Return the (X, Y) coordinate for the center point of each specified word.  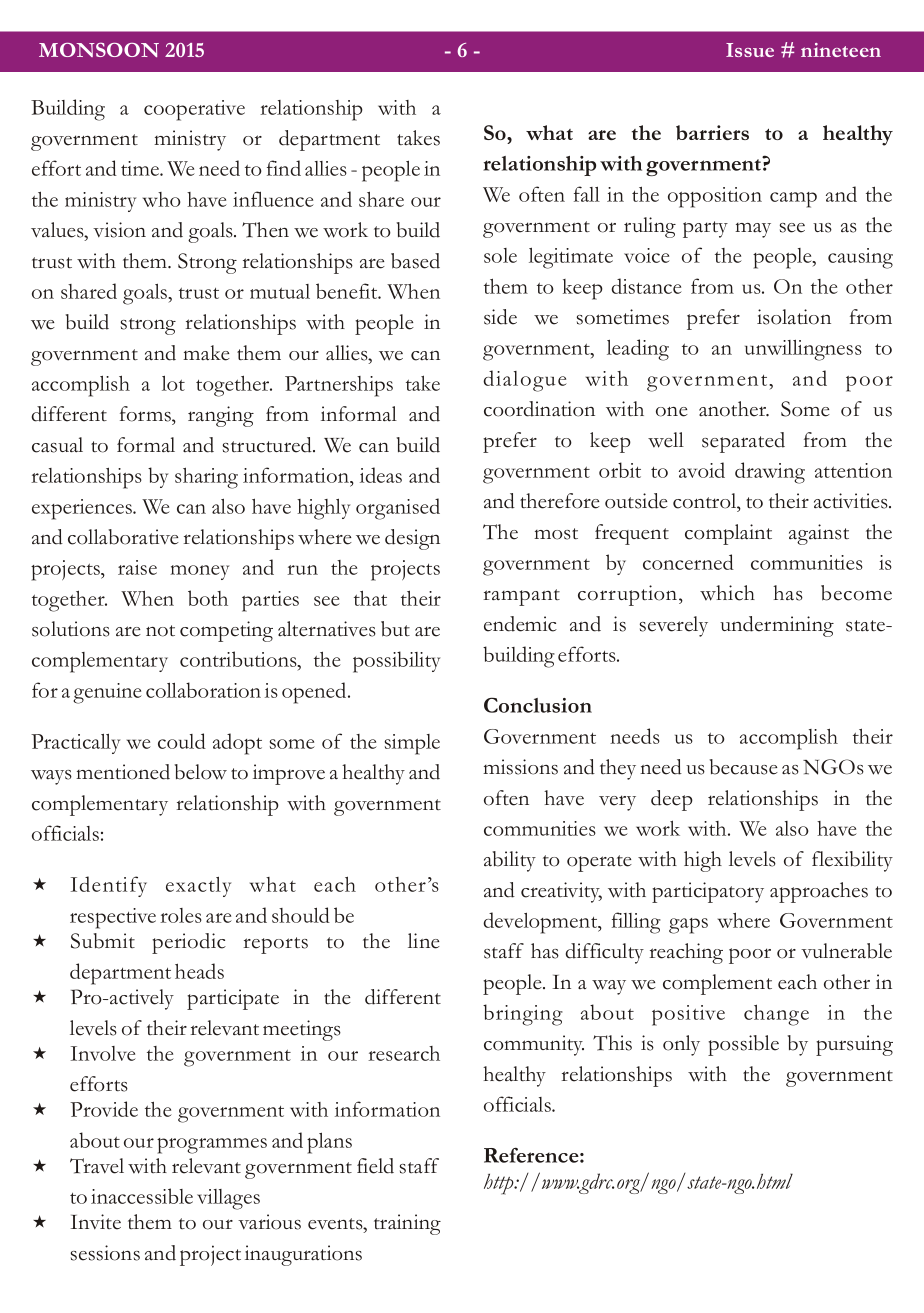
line (424, 941)
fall (587, 194)
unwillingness (803, 350)
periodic (189, 943)
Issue (750, 50)
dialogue (525, 381)
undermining (777, 626)
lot (173, 383)
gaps (688, 926)
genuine (107, 693)
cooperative (194, 110)
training (407, 1224)
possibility (396, 662)
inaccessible (142, 1196)
